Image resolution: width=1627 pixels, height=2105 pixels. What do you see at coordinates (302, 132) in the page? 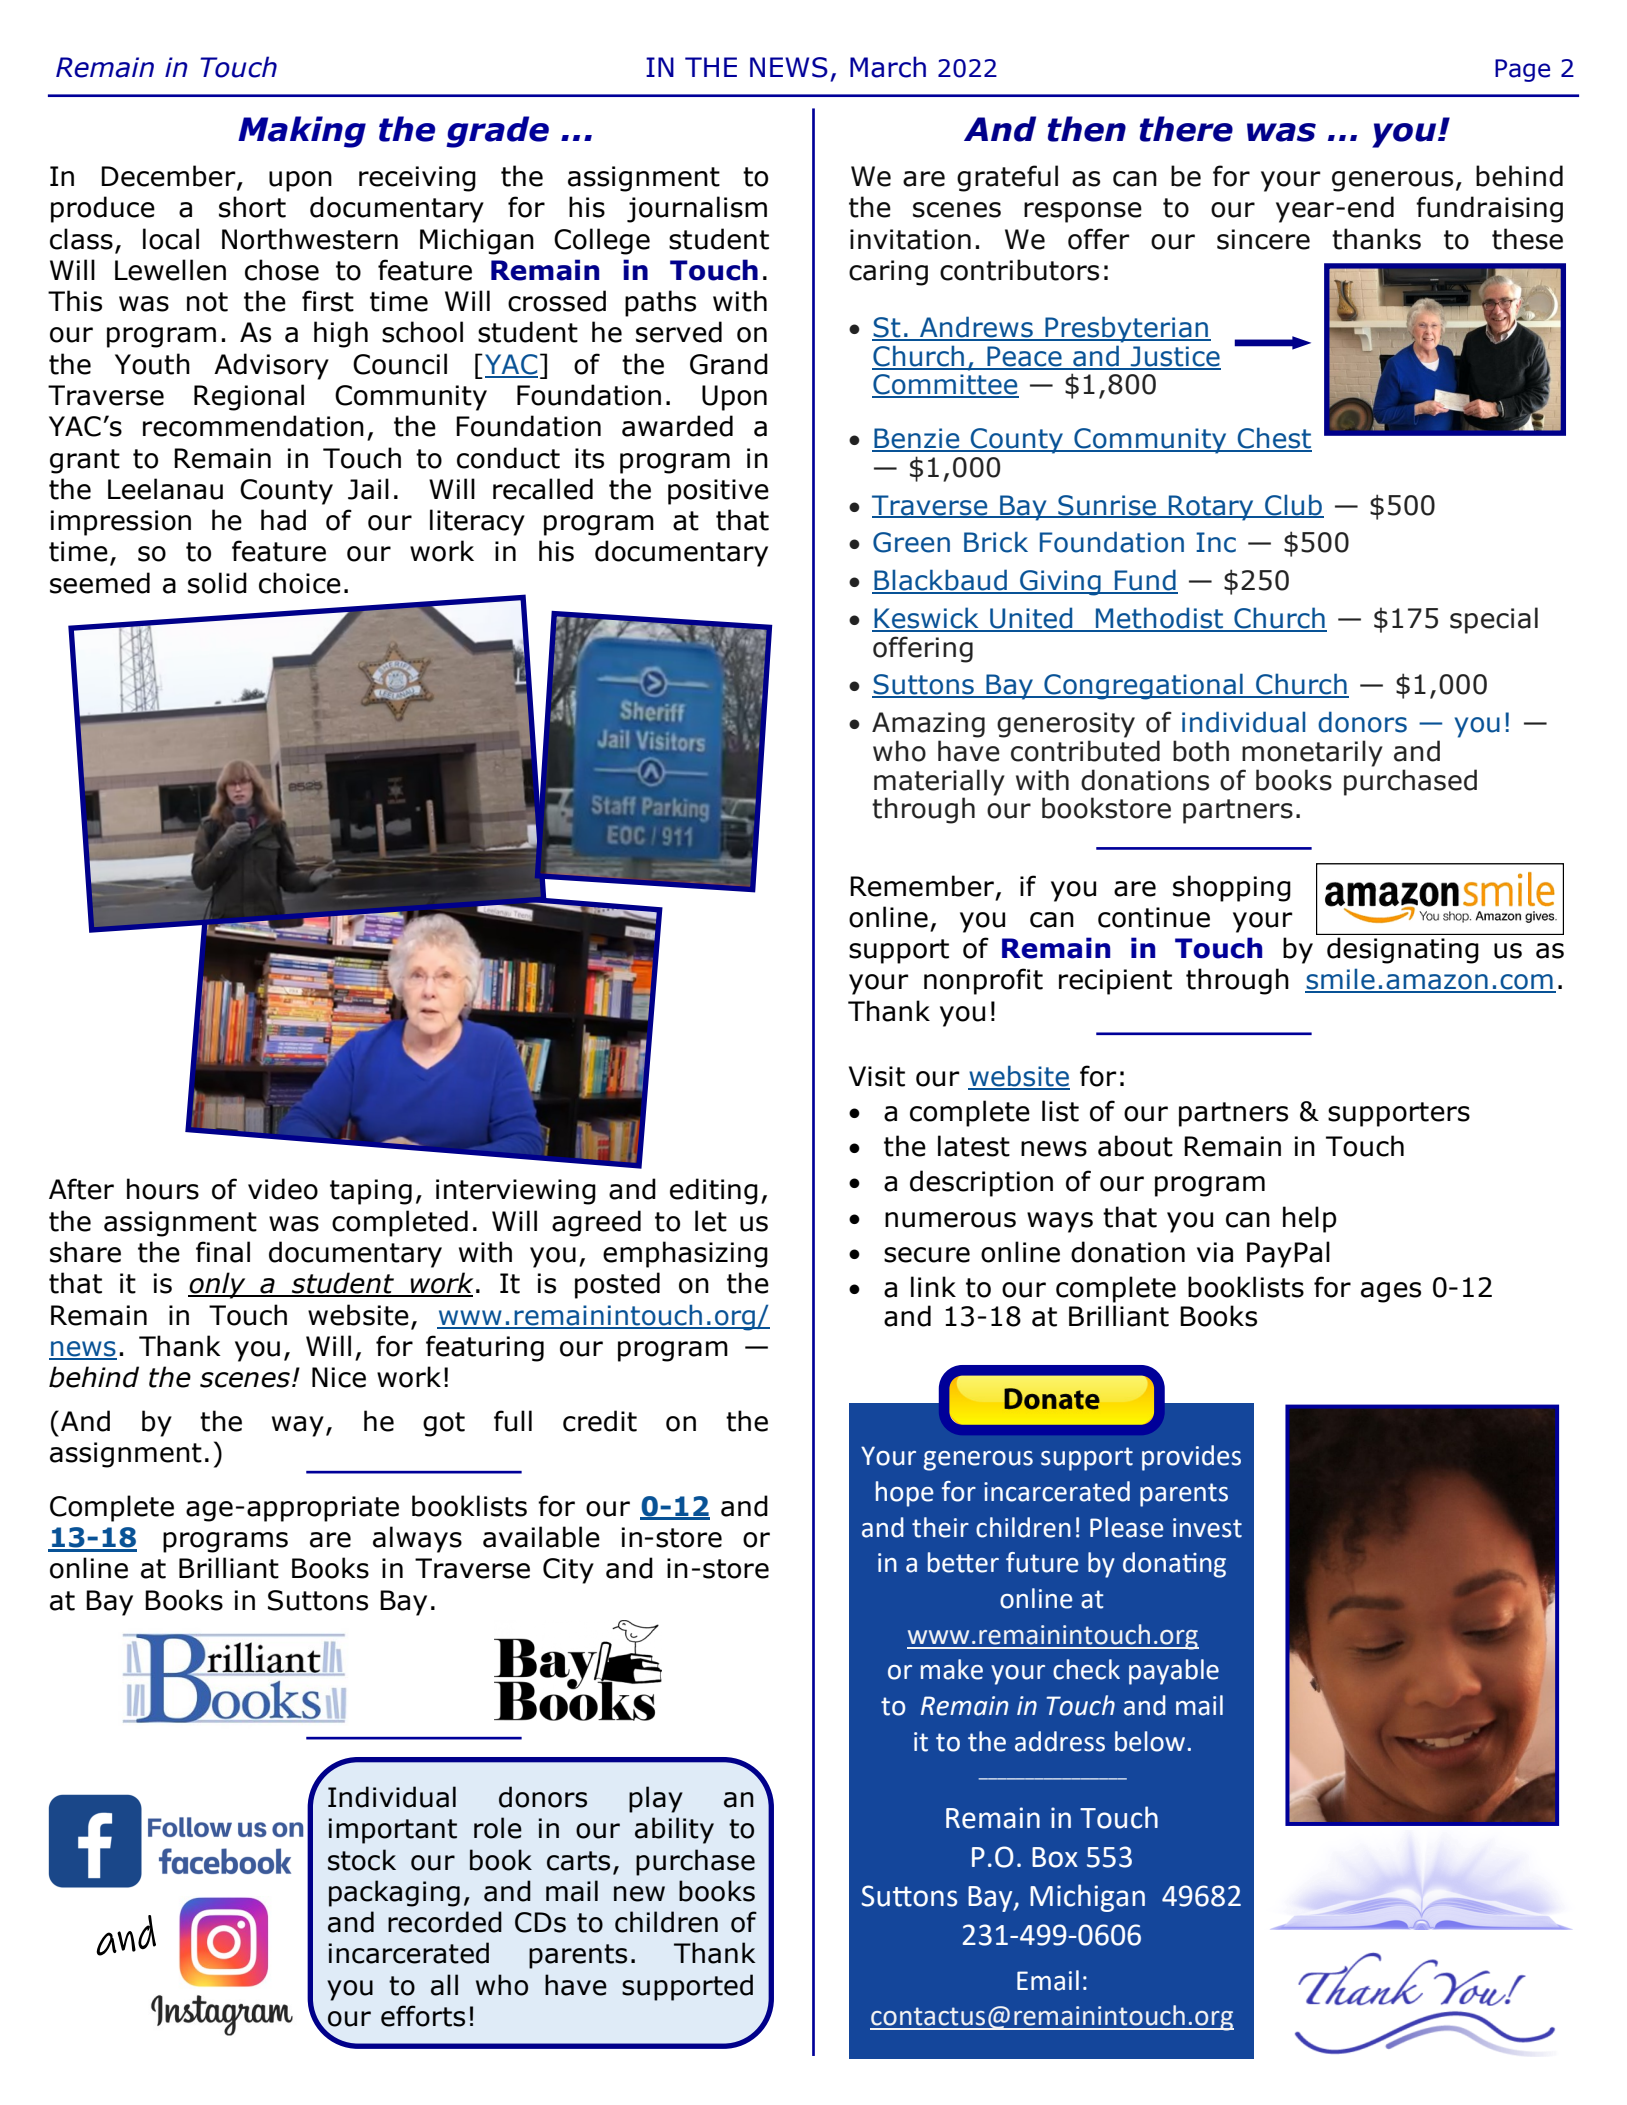
I see `Making` at bounding box center [302, 132].
